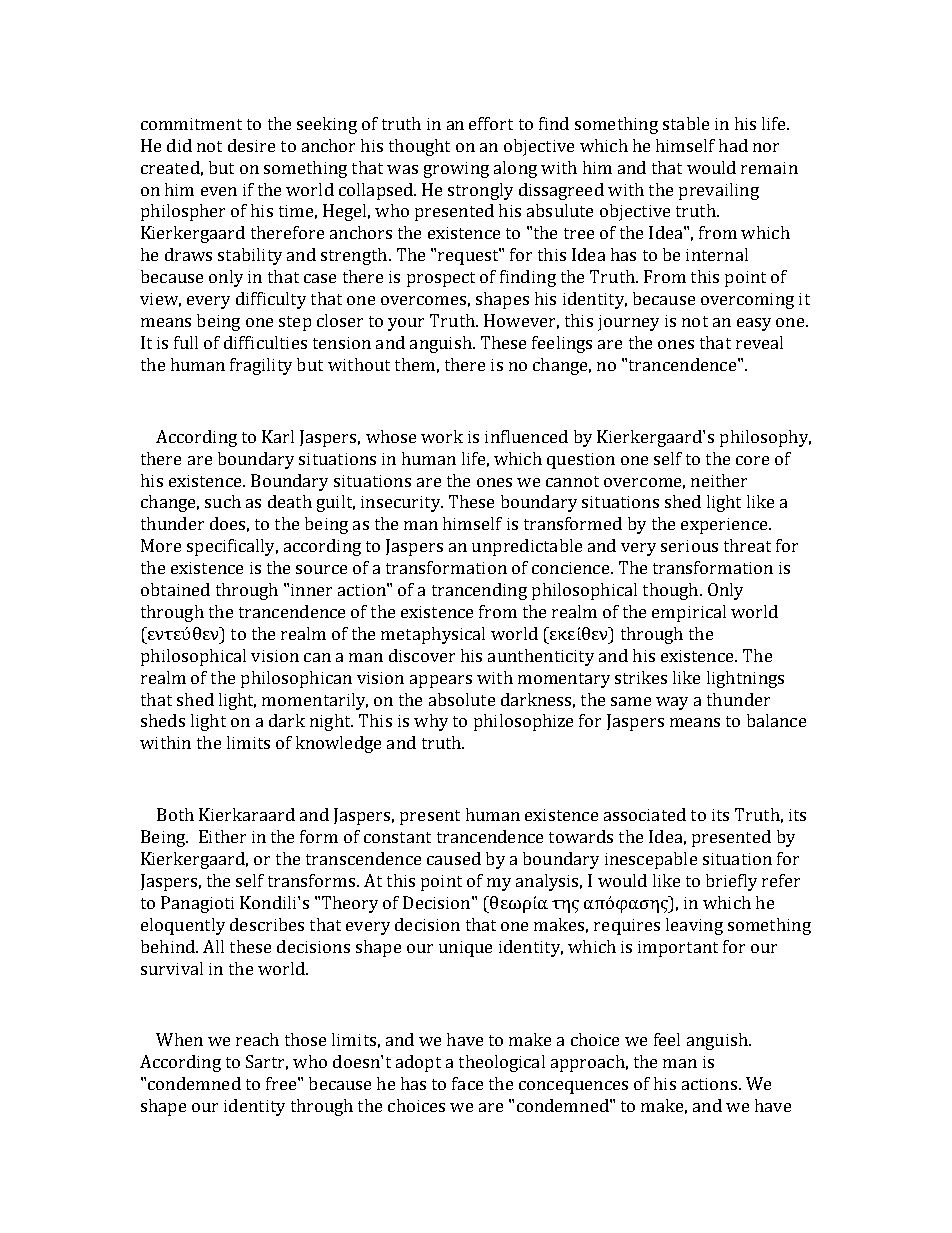 The width and height of the screenshot is (952, 1233). What do you see at coordinates (456, 170) in the screenshot?
I see `growing` at bounding box center [456, 170].
